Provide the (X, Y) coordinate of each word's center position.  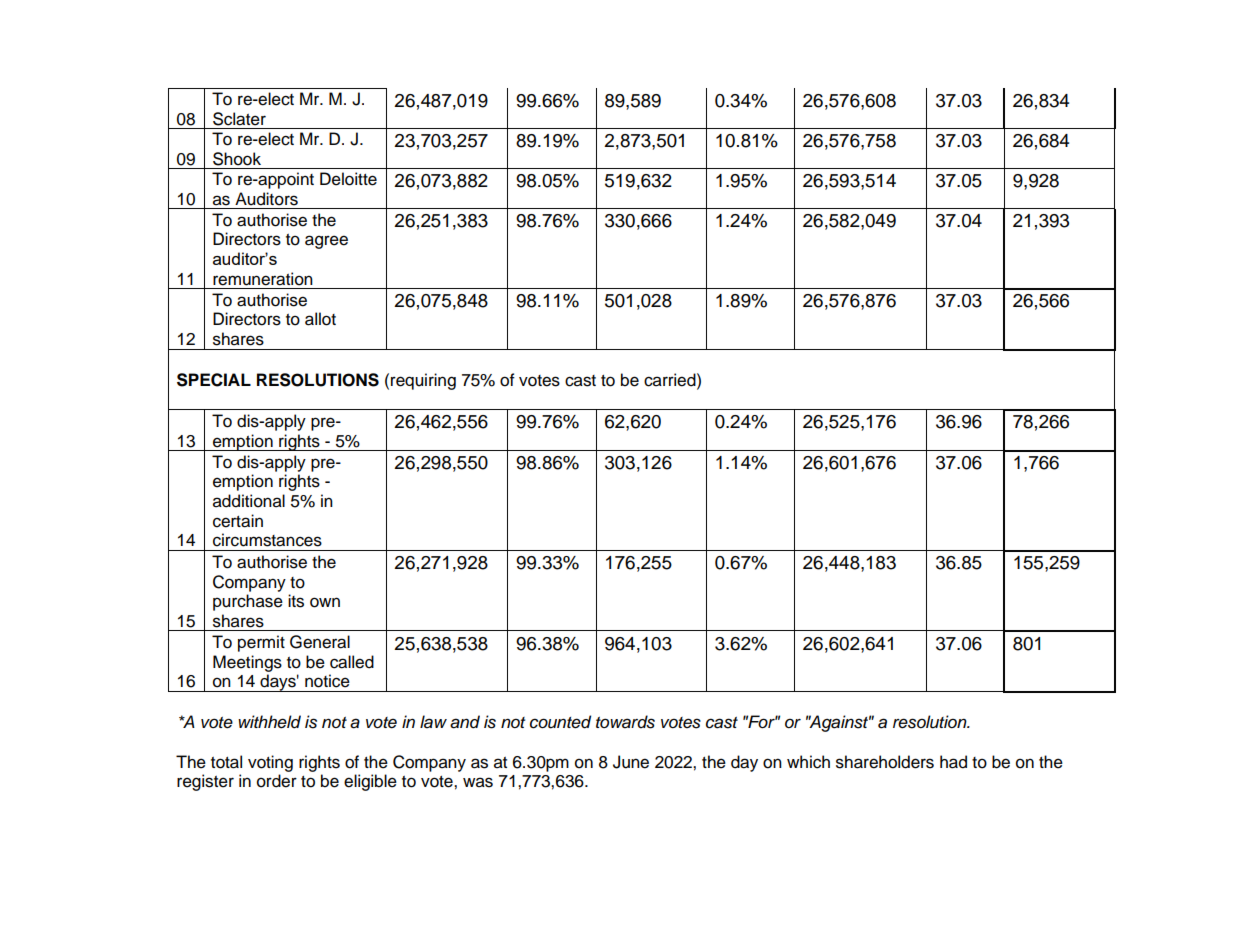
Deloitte (348, 179)
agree (326, 242)
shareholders (885, 762)
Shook (237, 159)
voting (270, 763)
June (631, 762)
